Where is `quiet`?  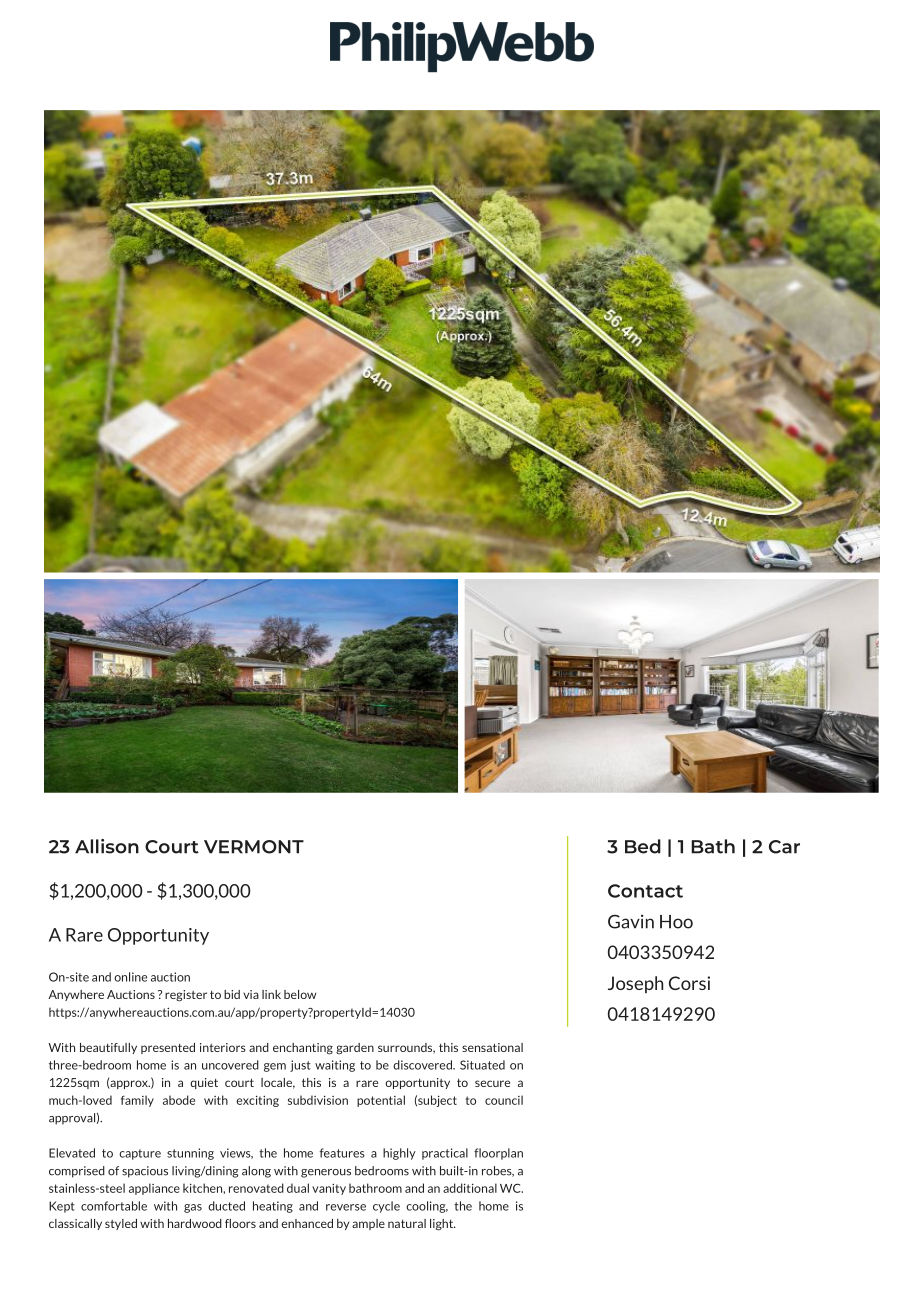
quiet is located at coordinates (204, 1083).
